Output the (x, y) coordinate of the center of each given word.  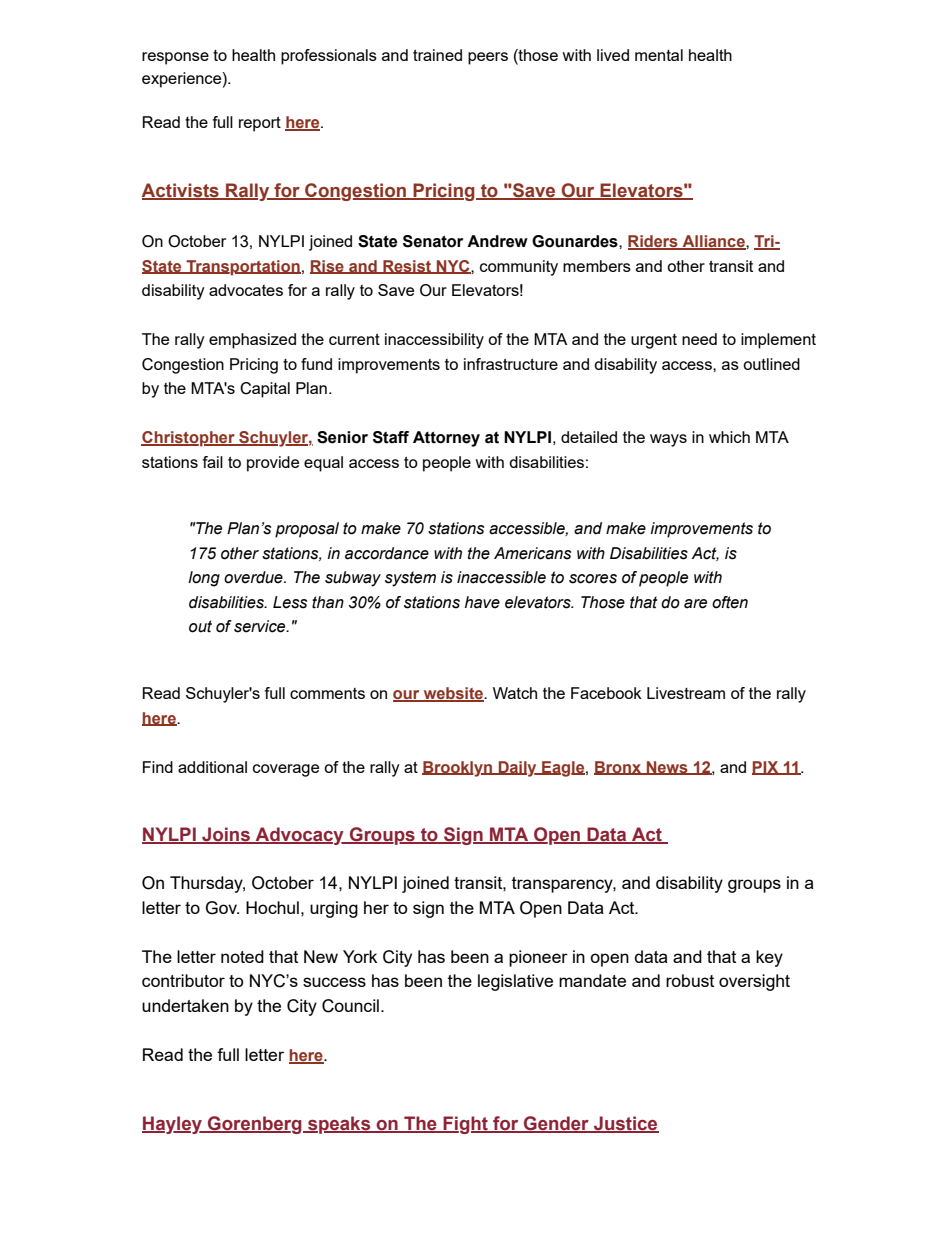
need (699, 339)
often (730, 602)
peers (488, 58)
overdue (254, 577)
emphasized (252, 341)
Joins (226, 835)
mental (659, 55)
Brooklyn (458, 769)
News (667, 768)
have (482, 602)
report (260, 124)
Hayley (173, 1125)
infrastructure (511, 364)
